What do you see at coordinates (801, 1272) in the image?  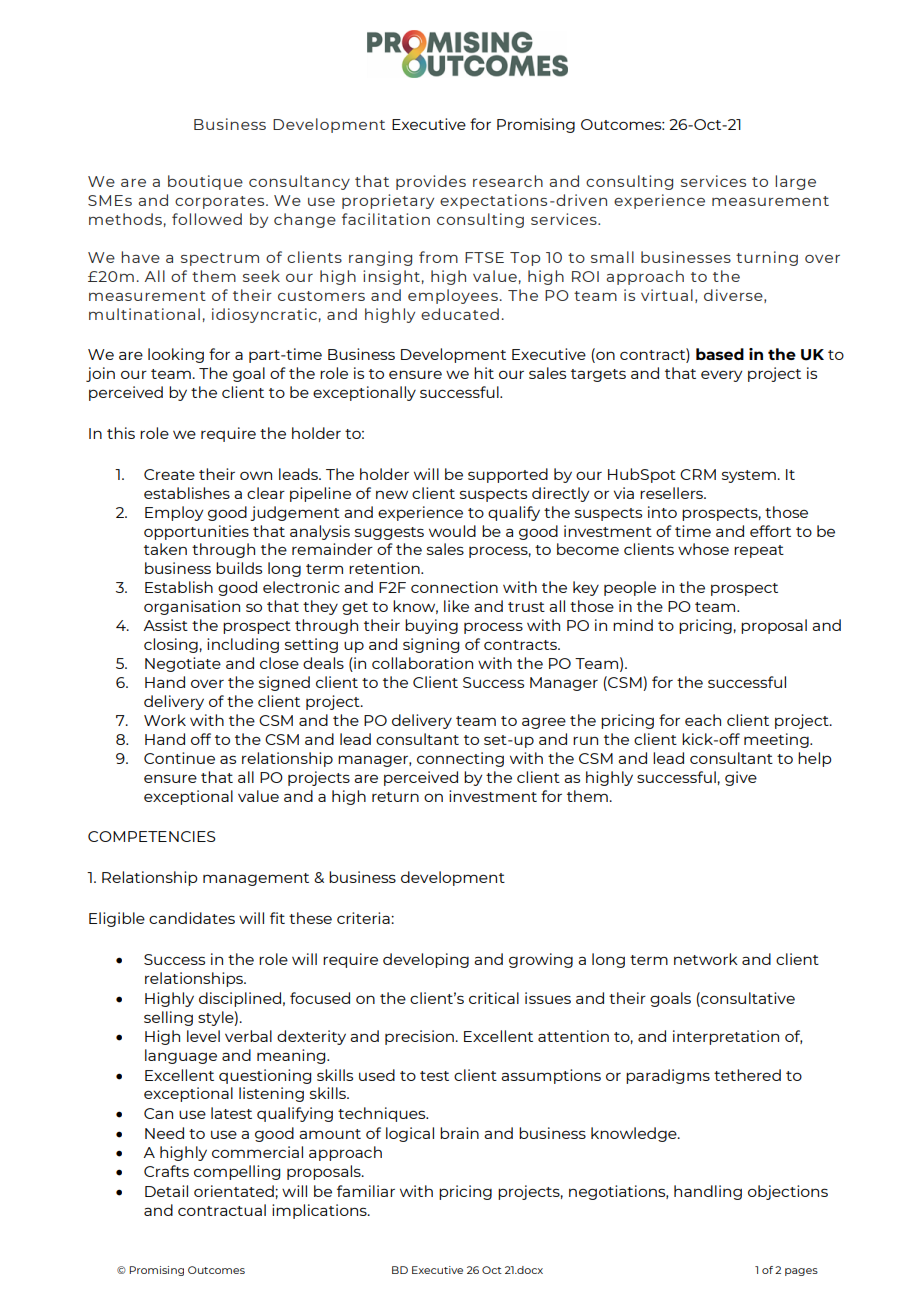 I see `pages` at bounding box center [801, 1272].
